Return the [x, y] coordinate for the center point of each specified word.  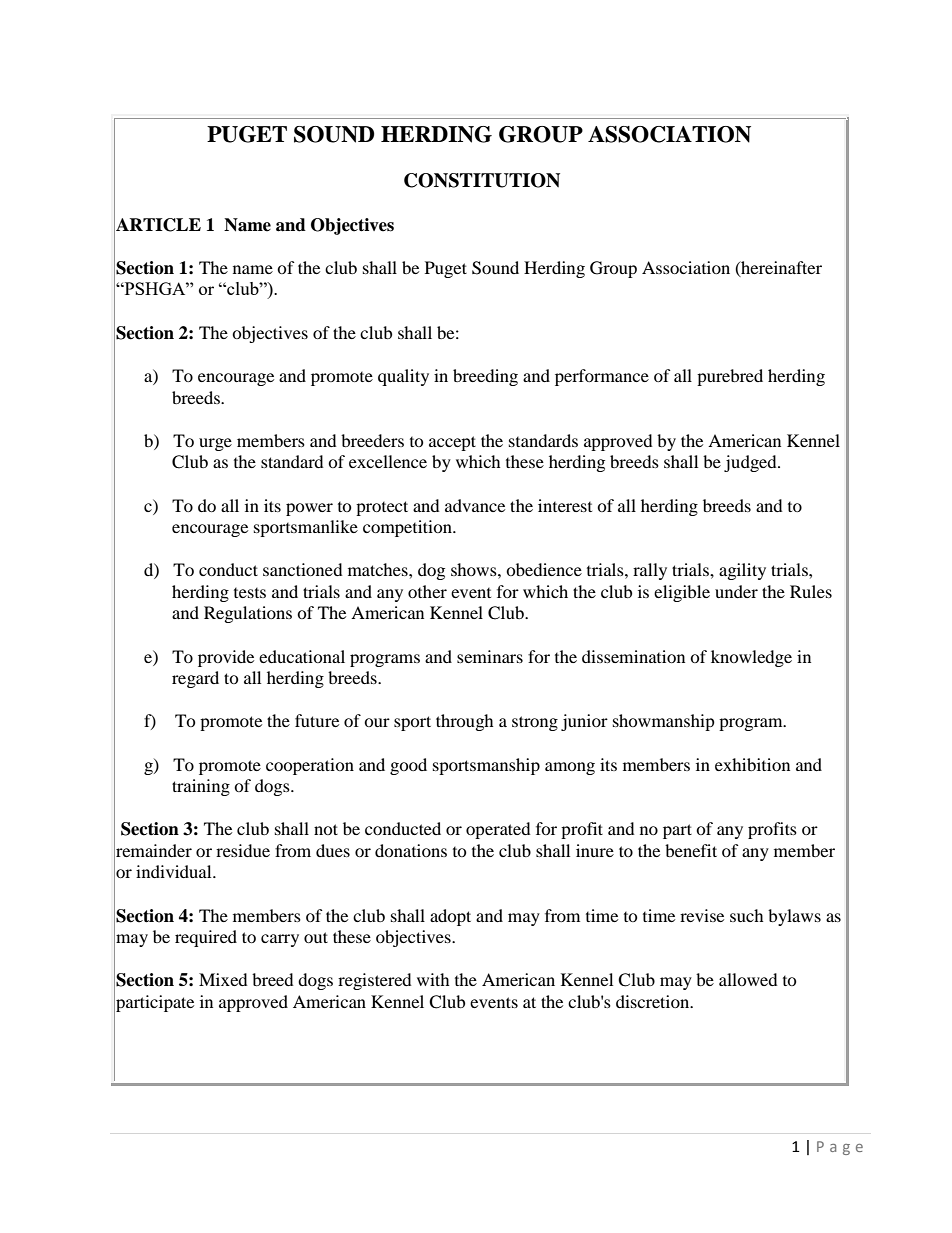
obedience [544, 569]
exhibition [752, 764]
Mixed [223, 979]
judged [751, 463]
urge [215, 444]
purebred [730, 377]
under [736, 591]
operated [498, 830]
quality [403, 377]
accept [452, 443]
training [201, 787]
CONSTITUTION [482, 180]
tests [250, 593]
